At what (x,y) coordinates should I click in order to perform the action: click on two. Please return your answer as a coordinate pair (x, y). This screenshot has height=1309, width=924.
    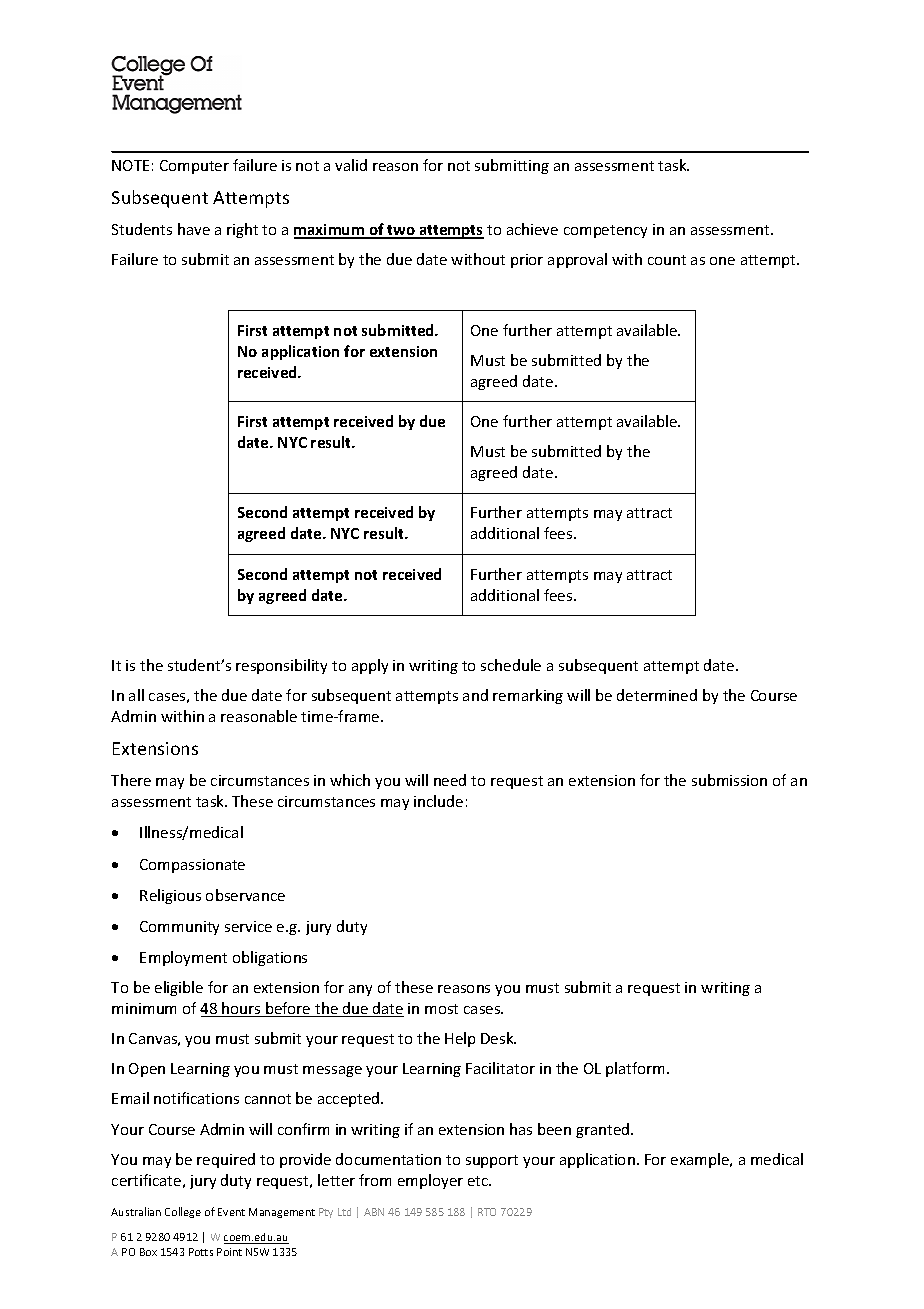
    Looking at the image, I should click on (401, 231).
